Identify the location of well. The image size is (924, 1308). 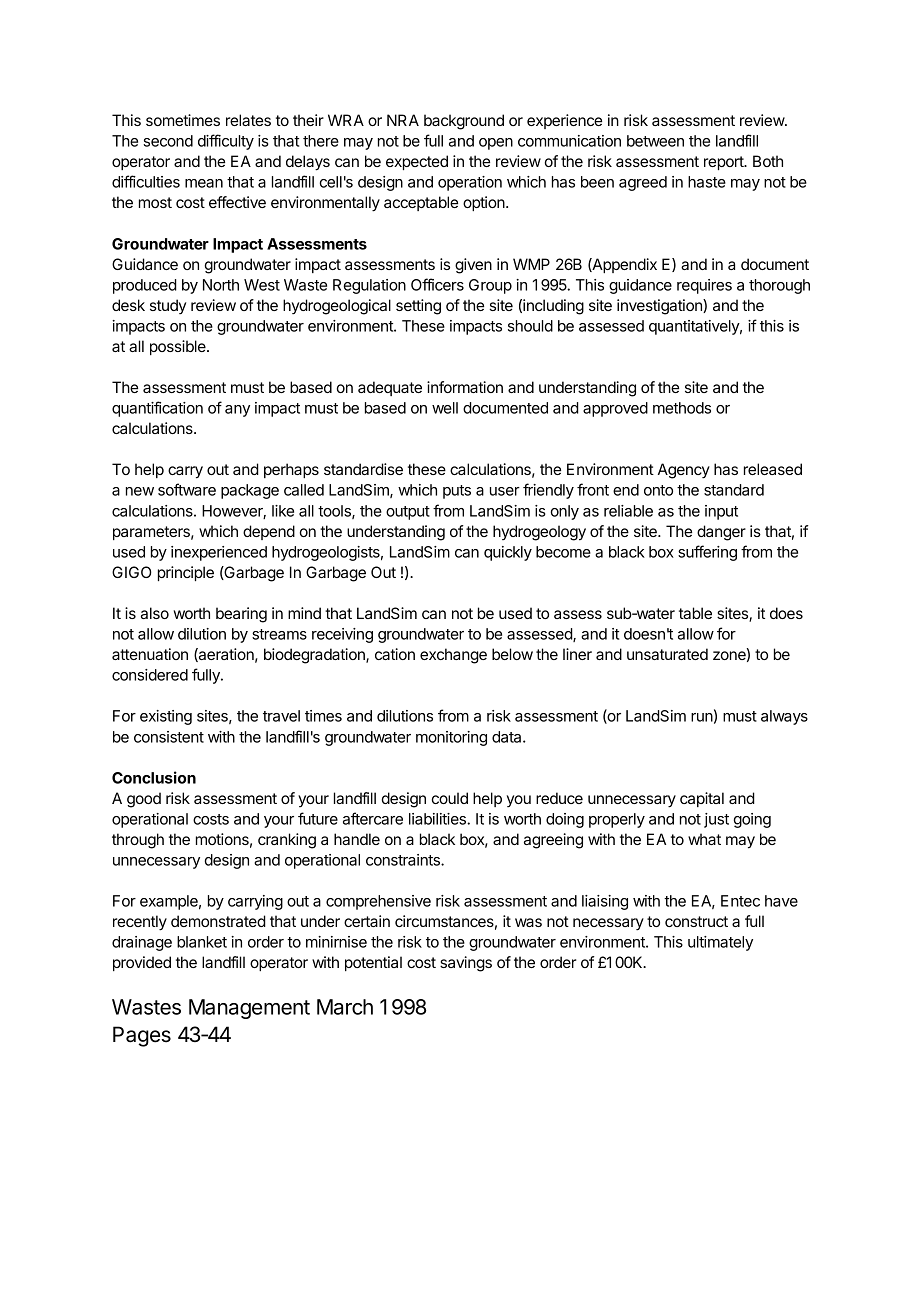
(445, 408).
